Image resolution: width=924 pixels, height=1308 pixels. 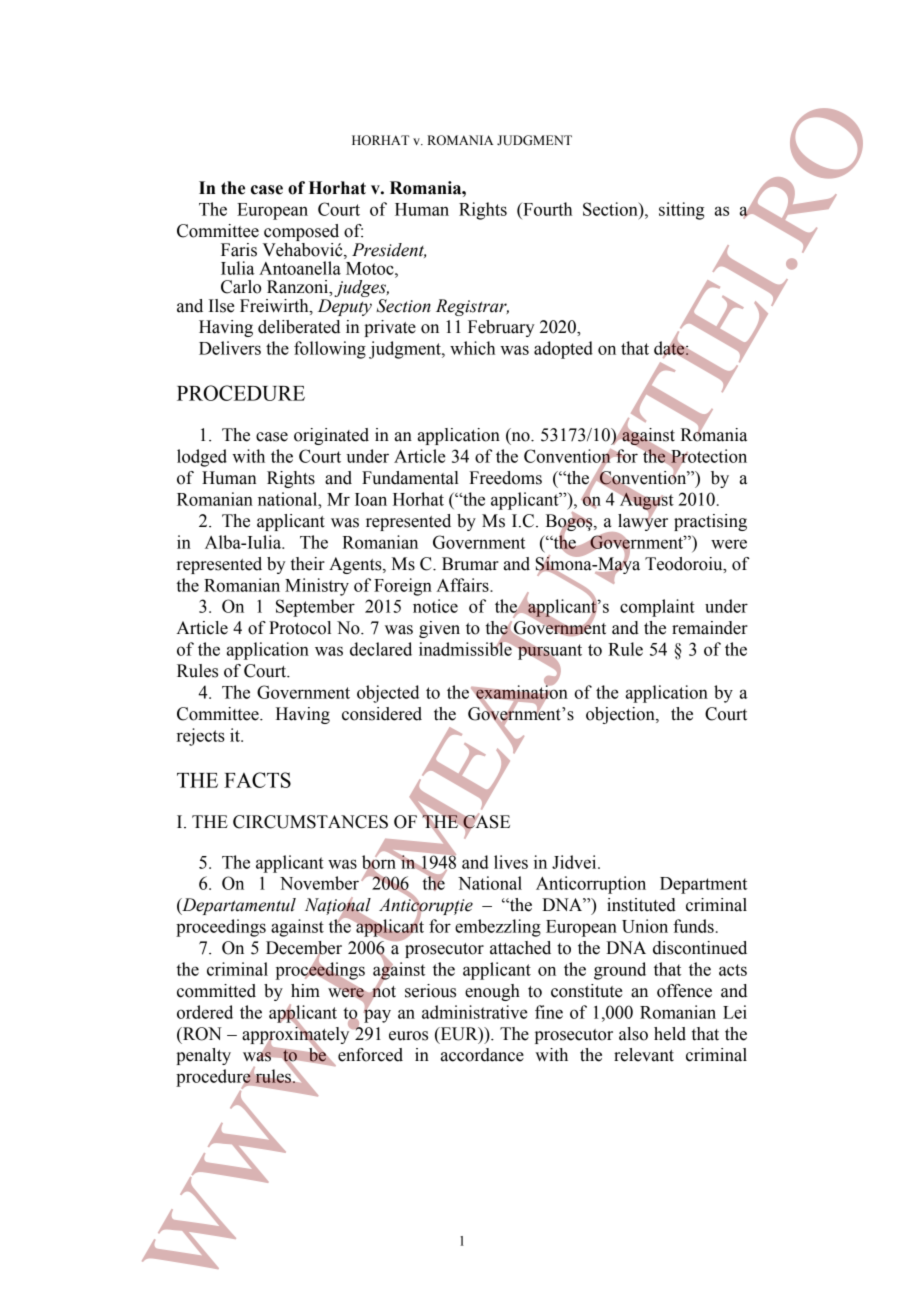 I want to click on Faris, so click(x=239, y=250).
